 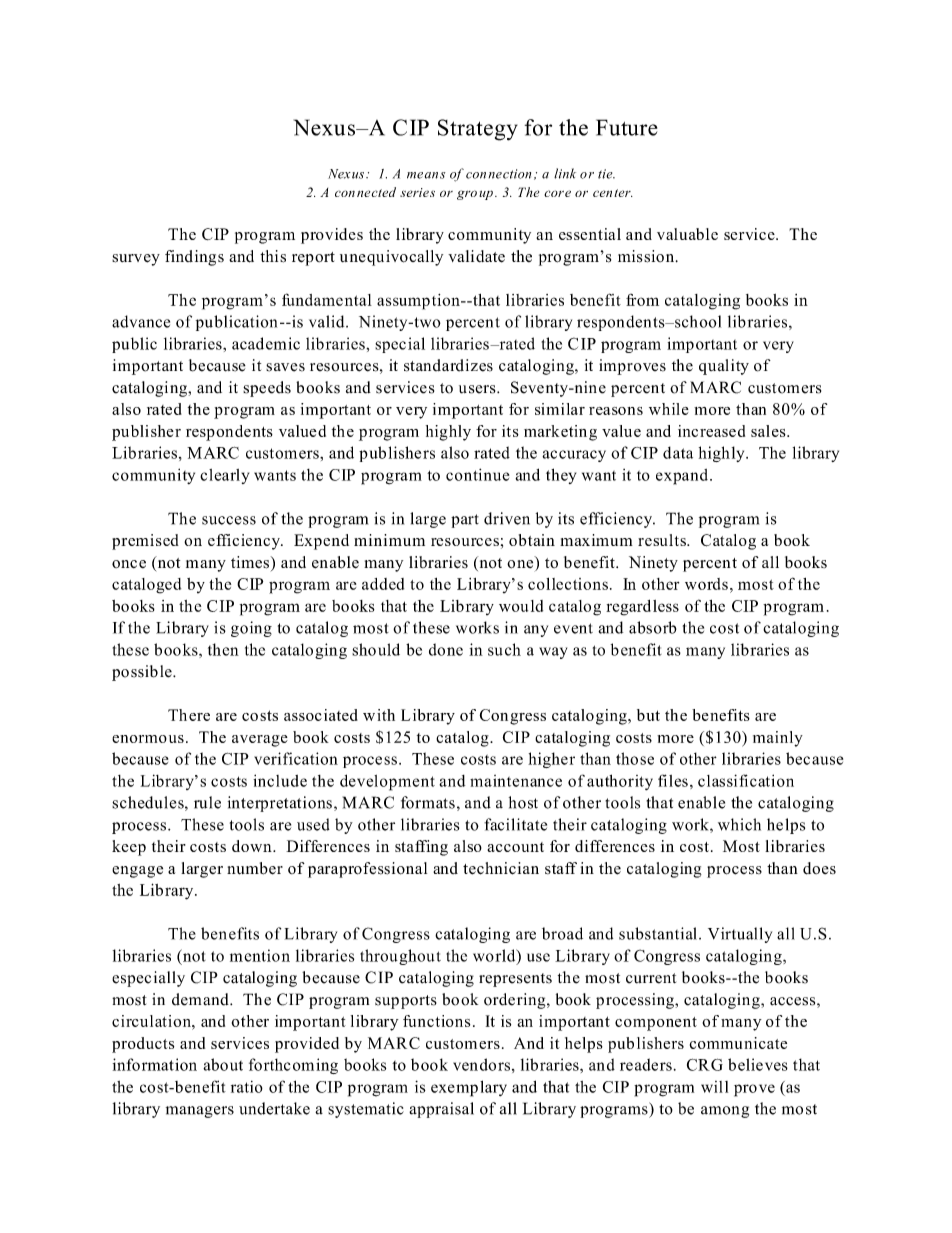 I want to click on done, so click(x=446, y=649).
